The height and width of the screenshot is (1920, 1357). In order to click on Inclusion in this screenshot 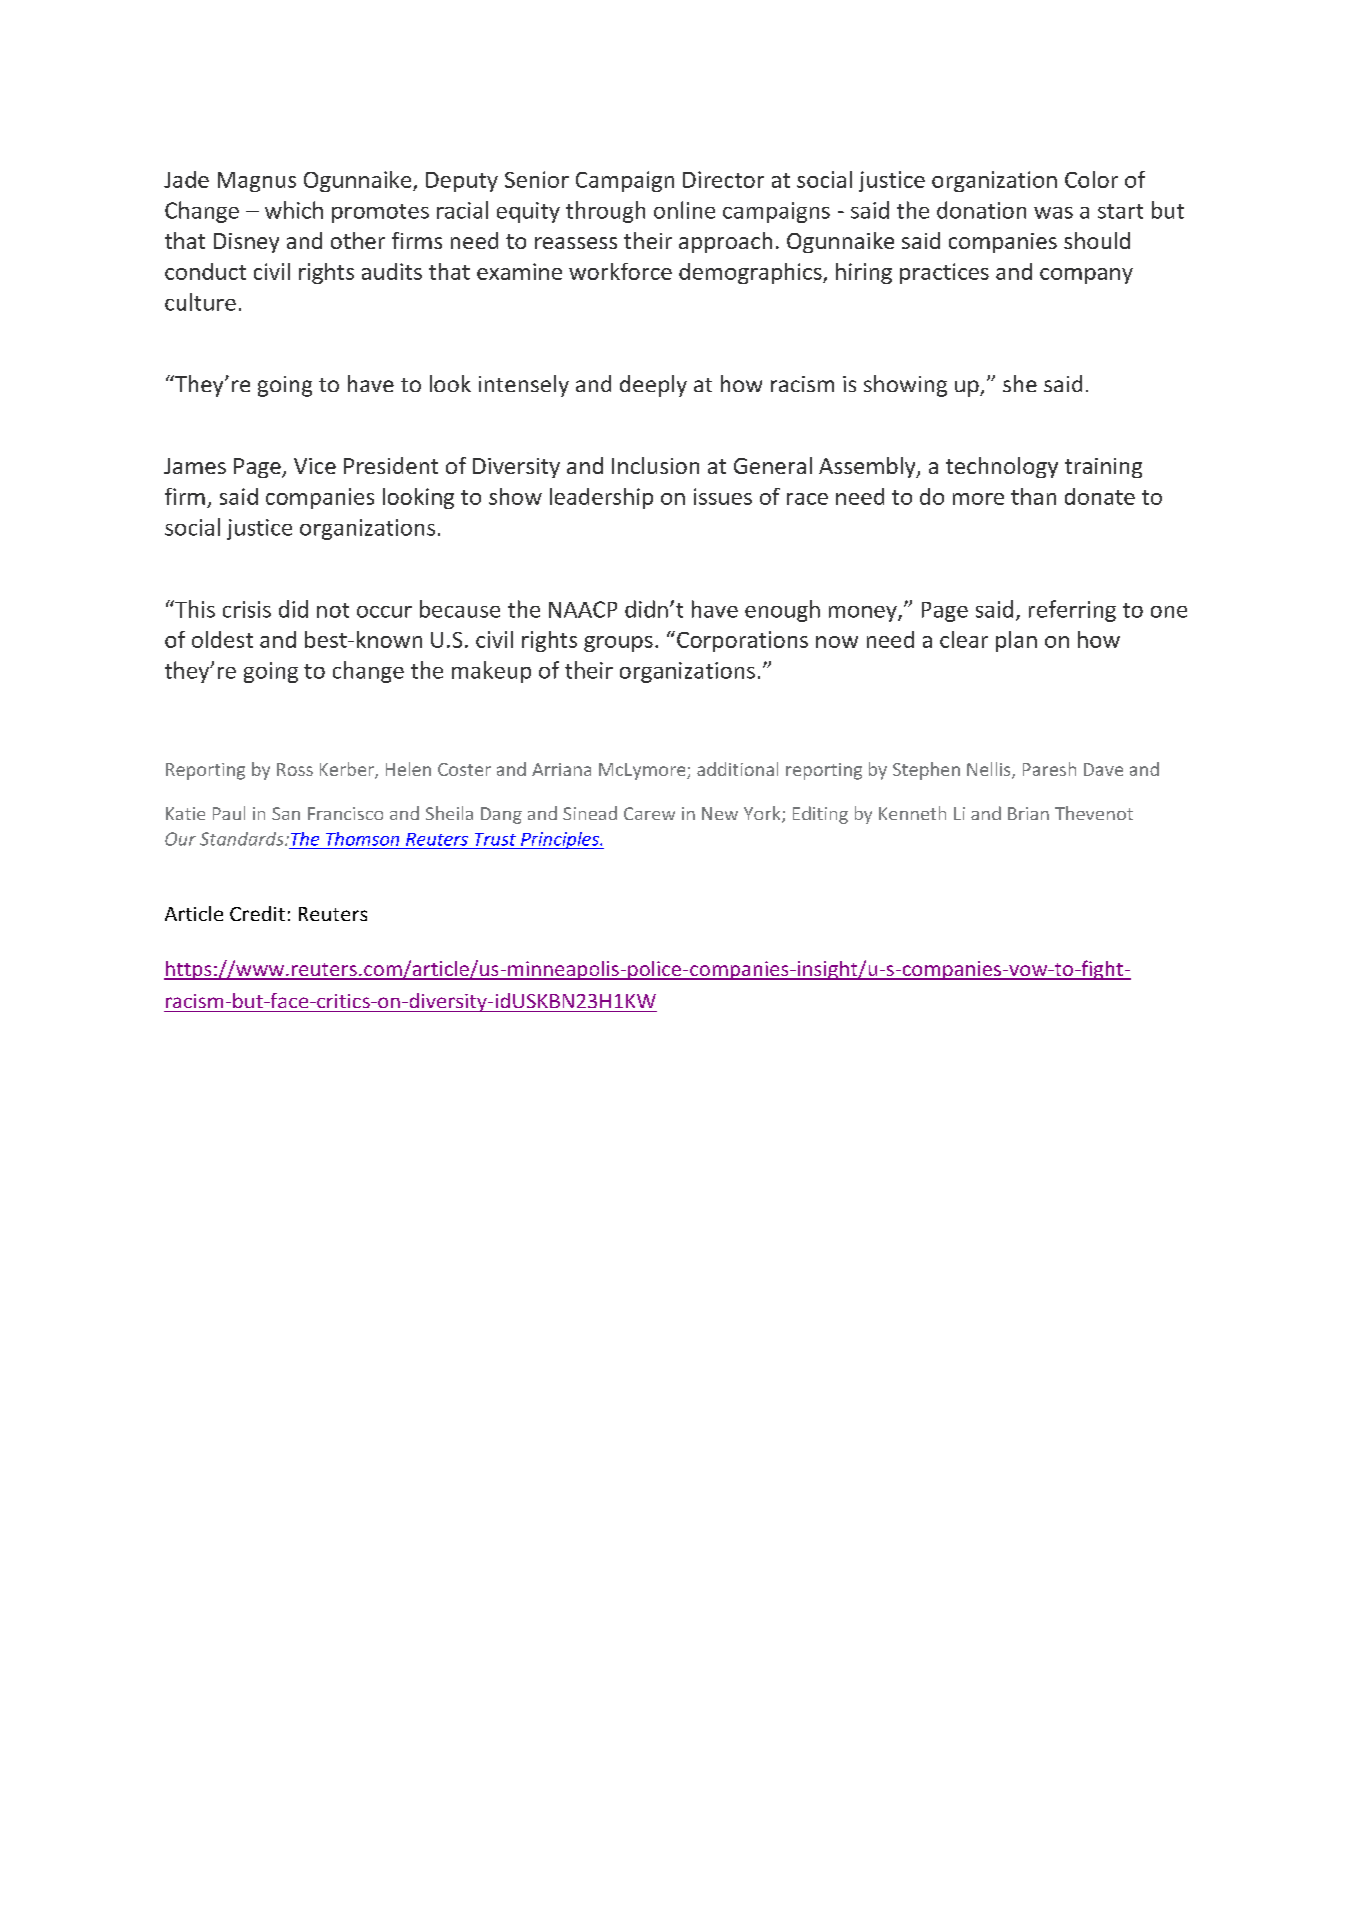, I will do `click(655, 465)`.
